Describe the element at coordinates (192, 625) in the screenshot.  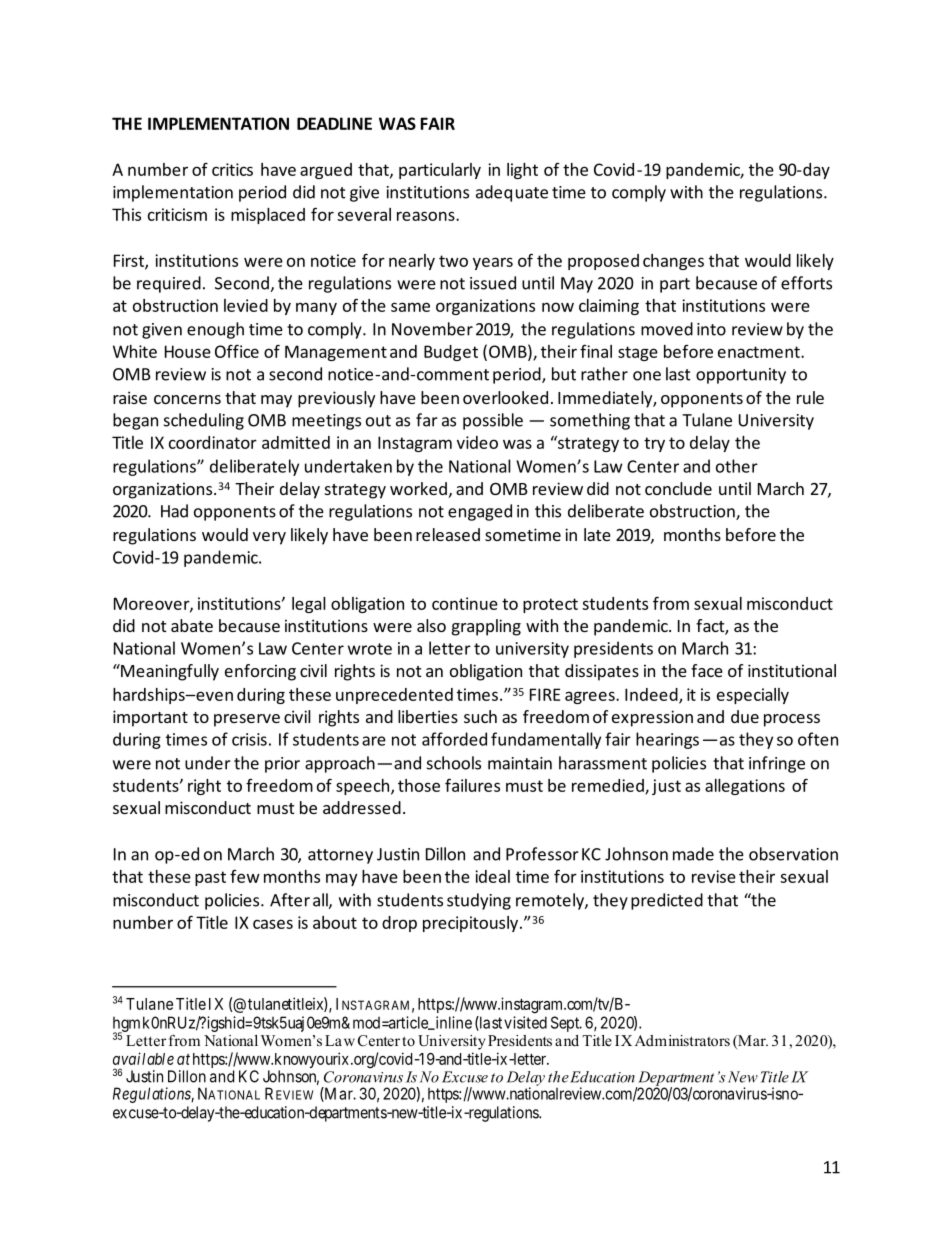
I see `abate` at that location.
